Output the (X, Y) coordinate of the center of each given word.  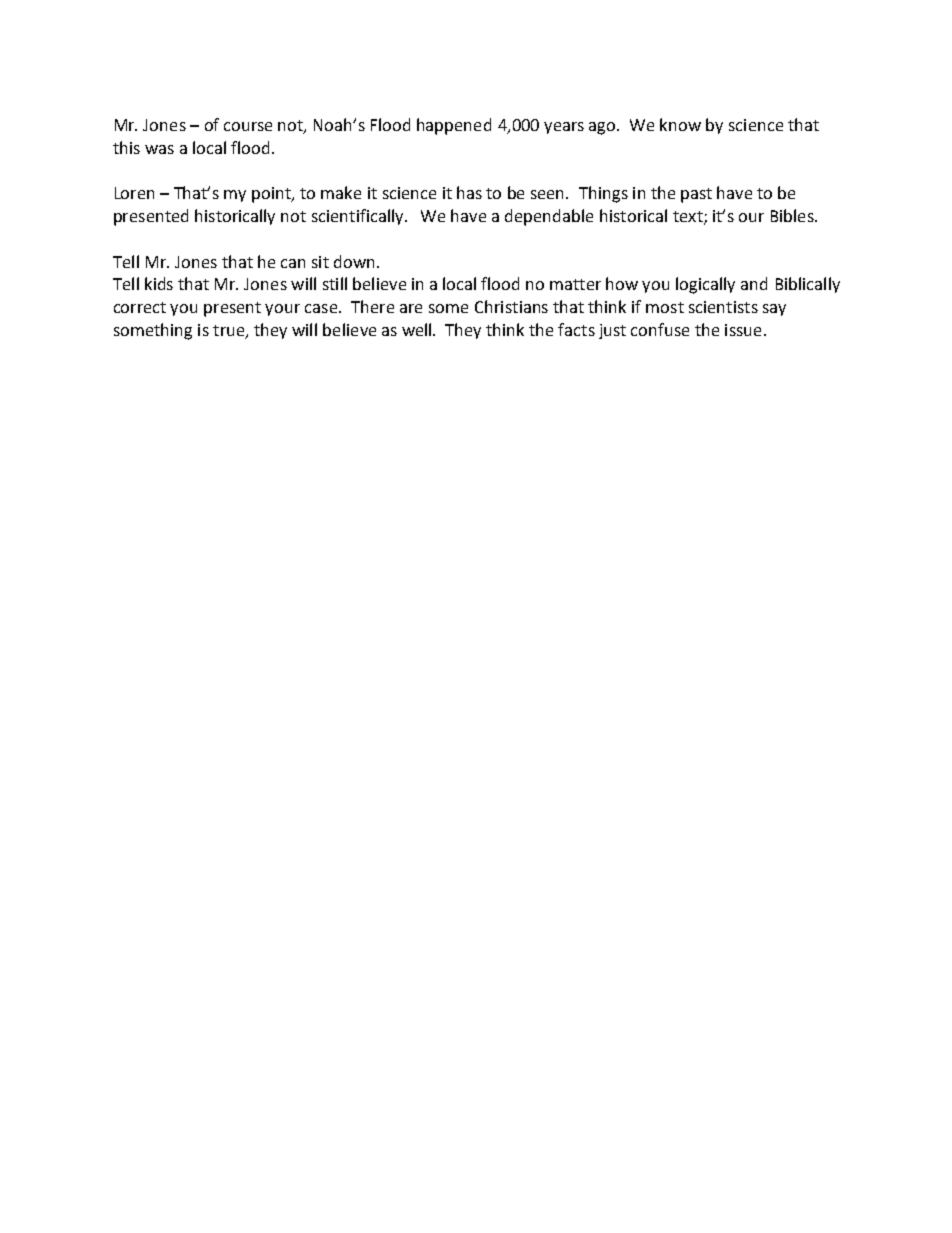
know (680, 124)
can (293, 263)
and (754, 283)
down (354, 261)
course (248, 126)
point (272, 195)
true (229, 332)
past (696, 195)
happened (454, 126)
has (469, 192)
